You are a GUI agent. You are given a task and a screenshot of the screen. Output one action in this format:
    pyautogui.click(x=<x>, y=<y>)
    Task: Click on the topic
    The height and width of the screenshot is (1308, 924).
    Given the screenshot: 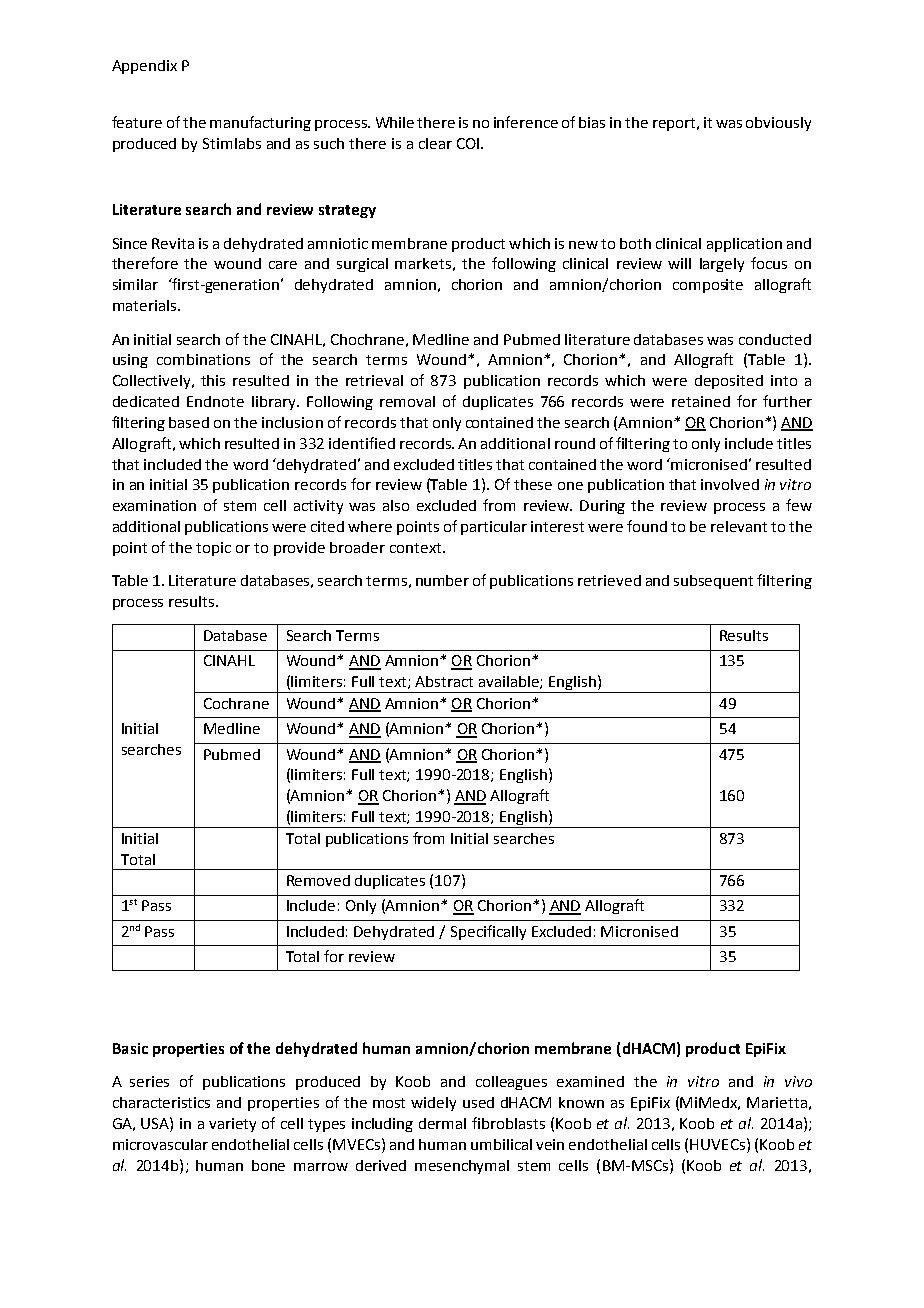 What is the action you would take?
    pyautogui.click(x=213, y=549)
